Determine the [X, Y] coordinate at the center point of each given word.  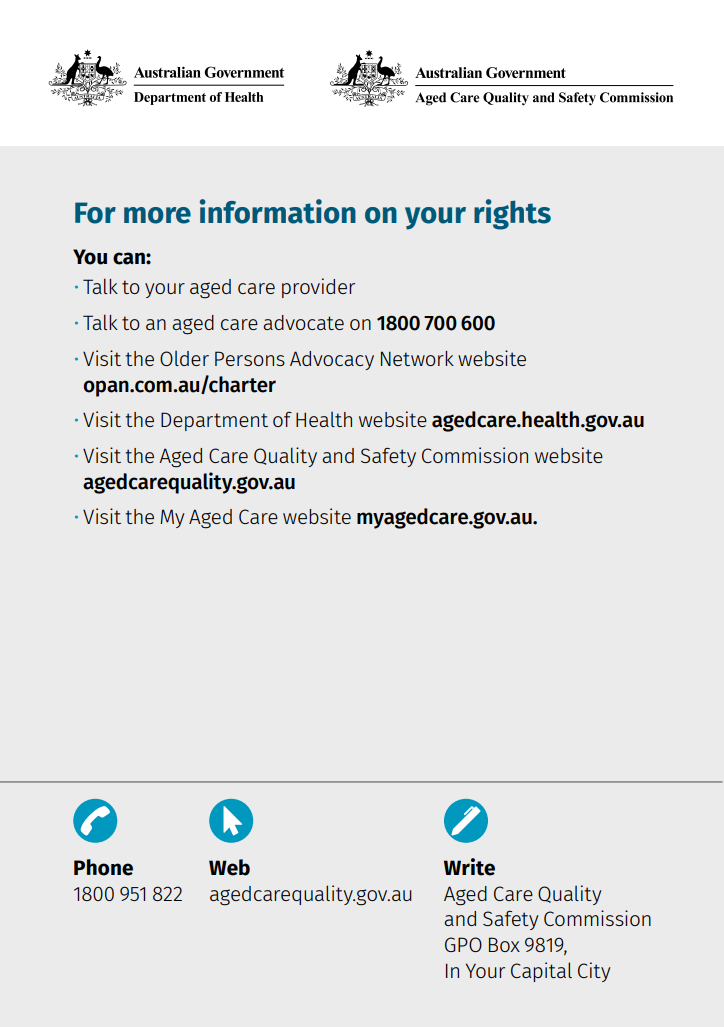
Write [469, 867]
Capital [541, 972]
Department [214, 421]
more [157, 215]
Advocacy [332, 360]
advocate [303, 322]
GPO [463, 944]
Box [504, 944]
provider [318, 288]
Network [417, 358]
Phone [103, 867]
